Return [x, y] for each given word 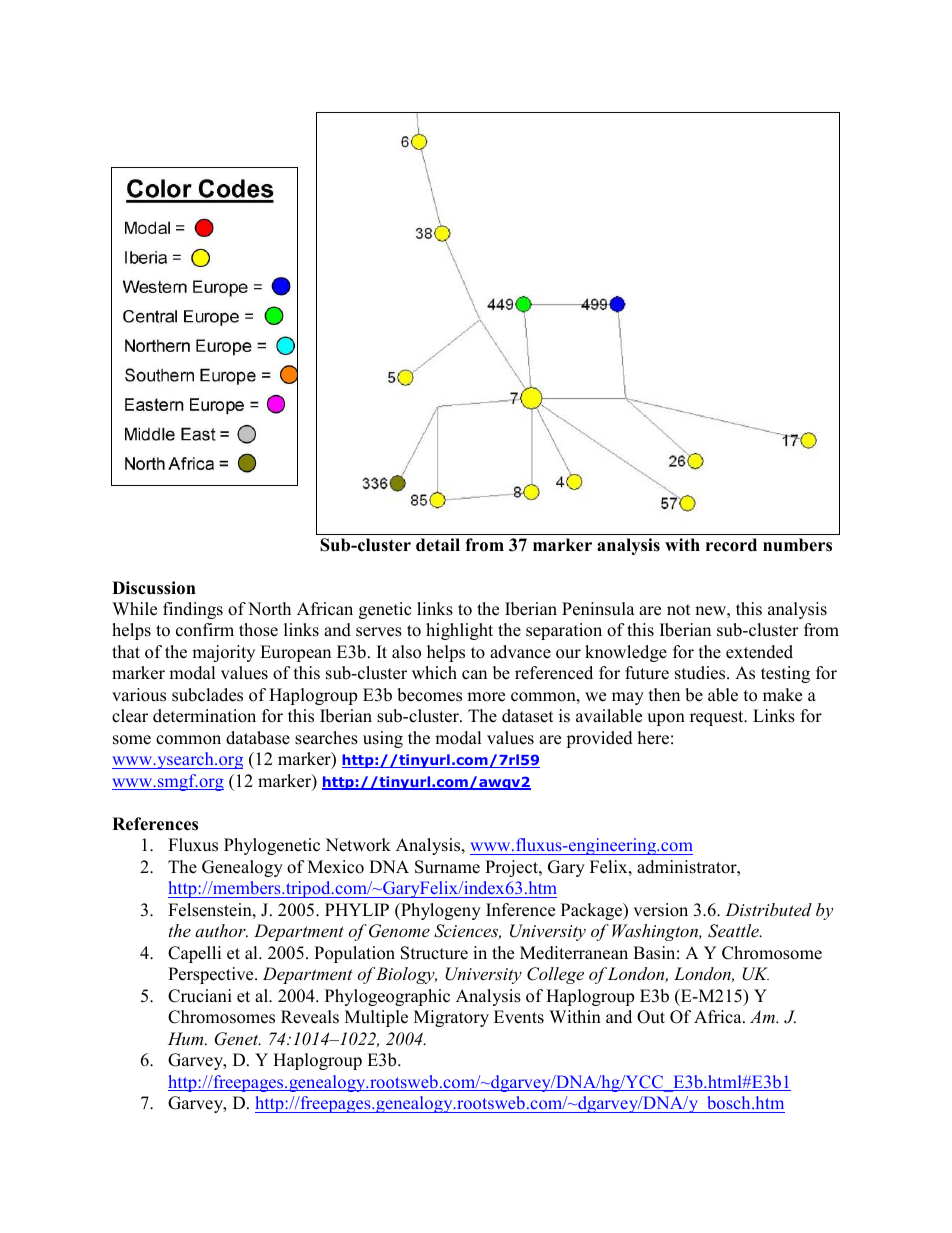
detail [438, 545]
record [731, 545]
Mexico [336, 867]
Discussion [154, 588]
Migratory [451, 1018]
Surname [447, 867]
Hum [187, 1038]
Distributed [768, 909]
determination [204, 716]
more [486, 697]
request [718, 718]
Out [651, 1017]
